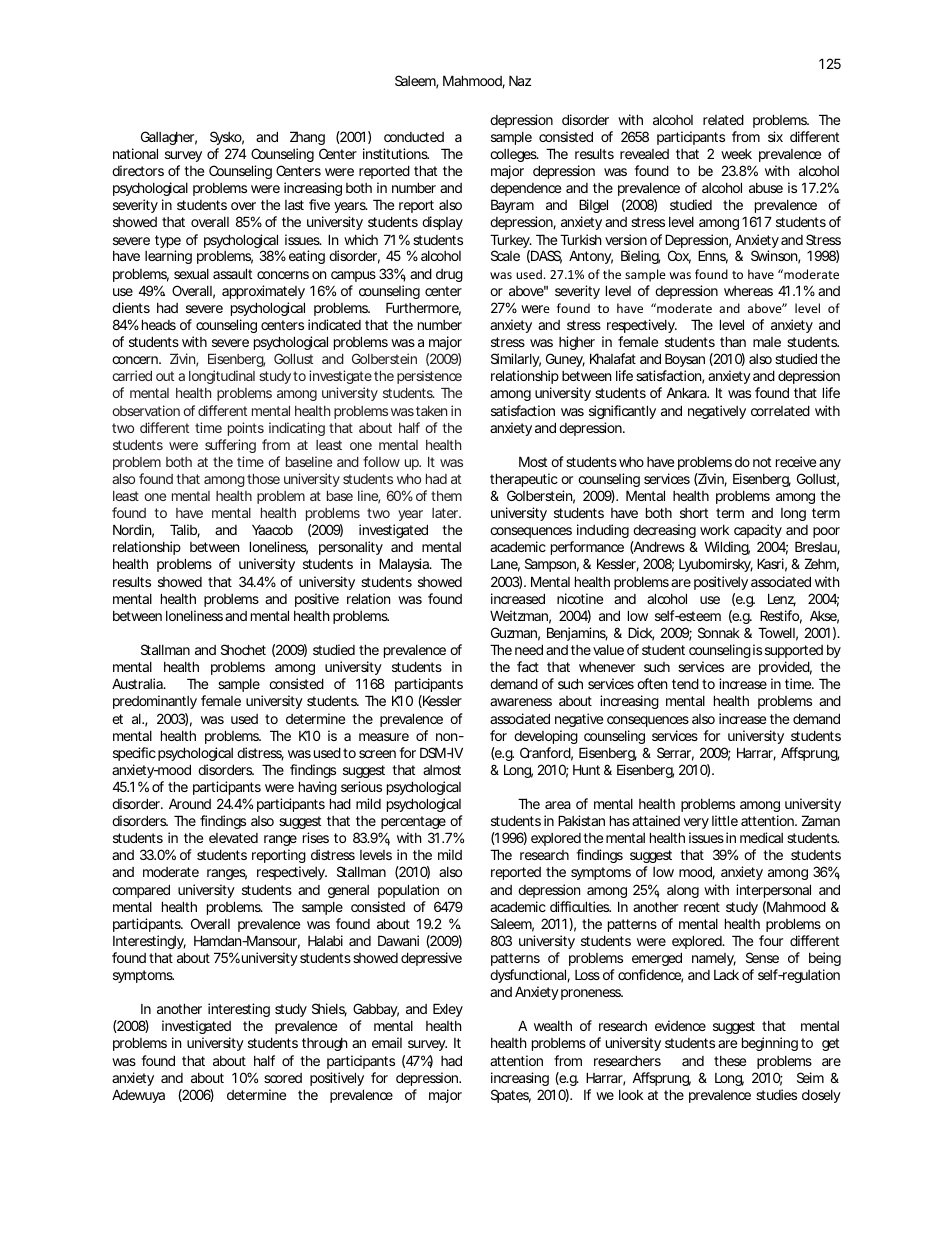 The height and width of the image is (1233, 952). What do you see at coordinates (782, 600) in the image?
I see `Lenz` at bounding box center [782, 600].
